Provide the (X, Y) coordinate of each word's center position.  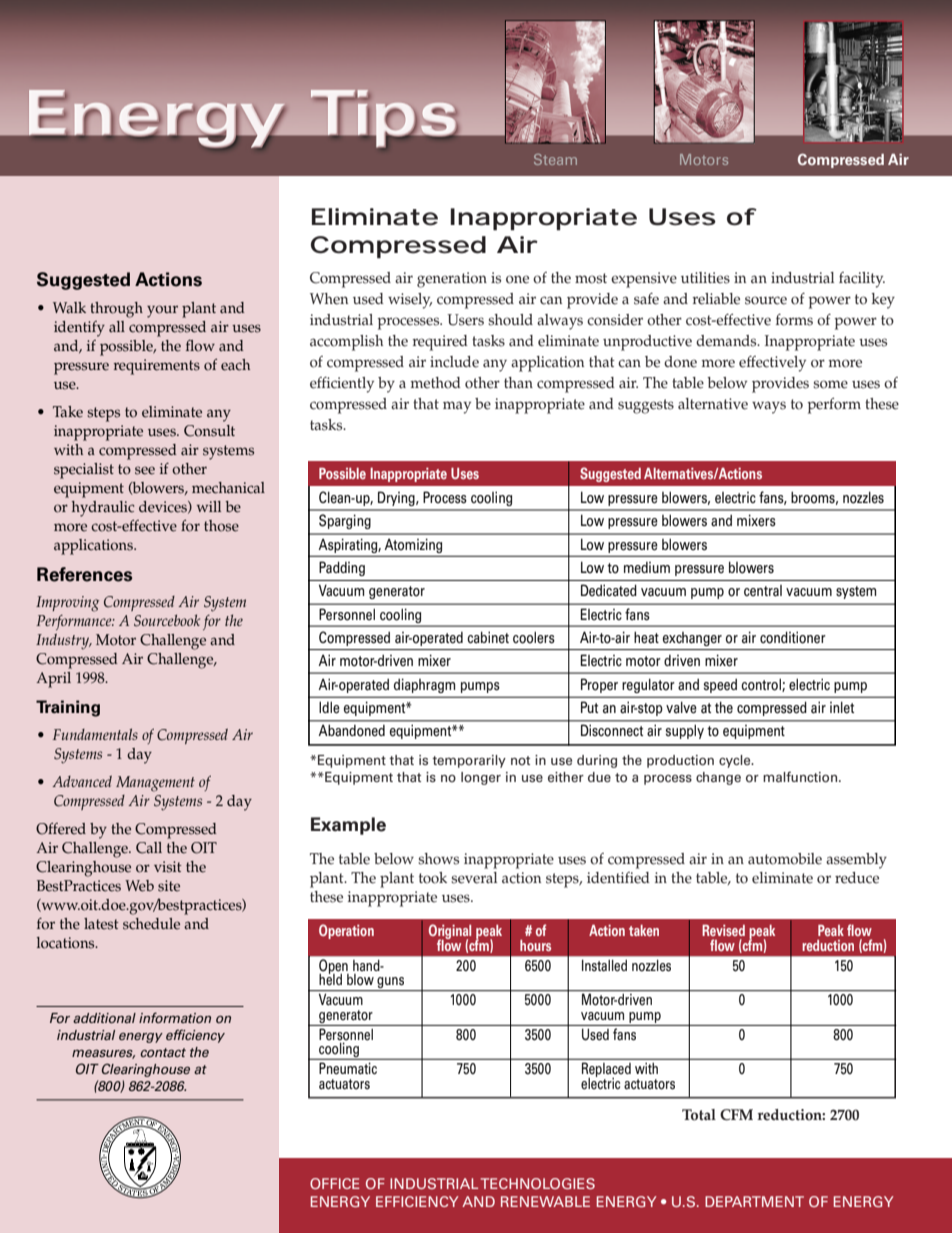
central (763, 591)
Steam (555, 159)
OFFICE (335, 1183)
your (162, 311)
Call (149, 848)
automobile (785, 859)
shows (438, 859)
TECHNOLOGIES (538, 1183)
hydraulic (103, 509)
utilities (705, 278)
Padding (342, 568)
